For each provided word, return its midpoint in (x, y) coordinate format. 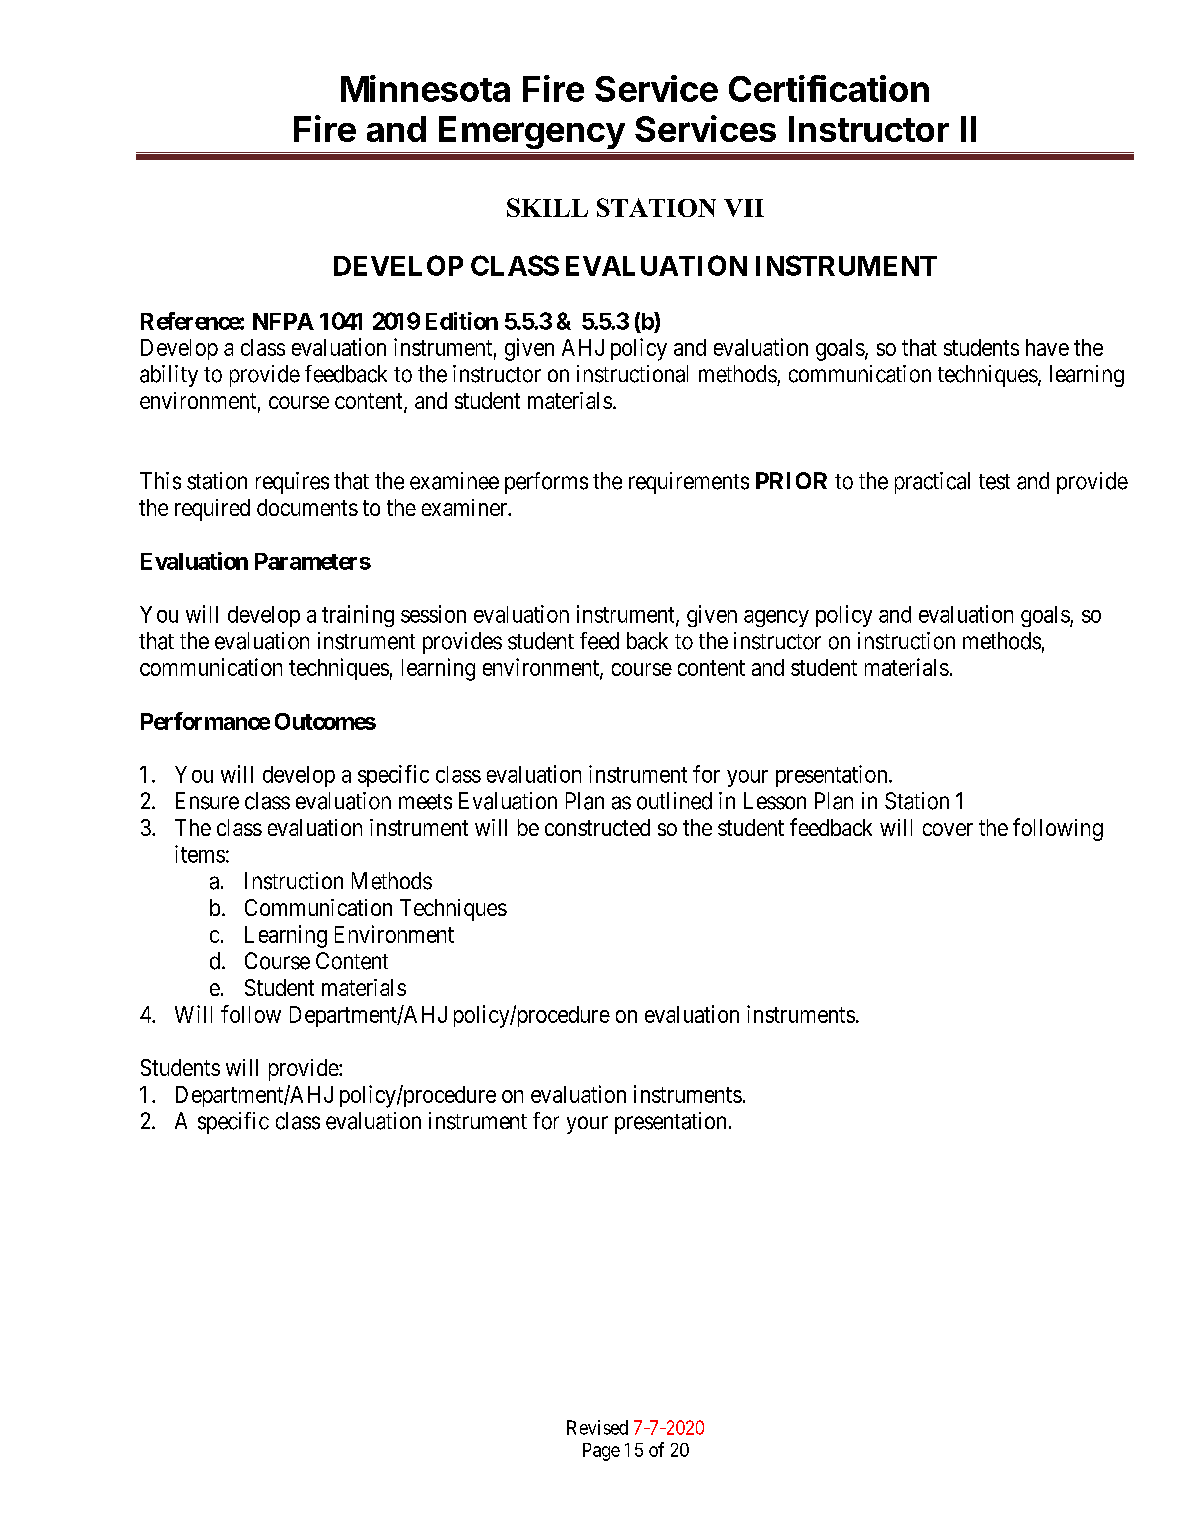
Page (601, 1452)
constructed (597, 827)
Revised (597, 1427)
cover (948, 829)
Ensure (207, 801)
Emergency (532, 132)
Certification (829, 88)
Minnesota (425, 88)
